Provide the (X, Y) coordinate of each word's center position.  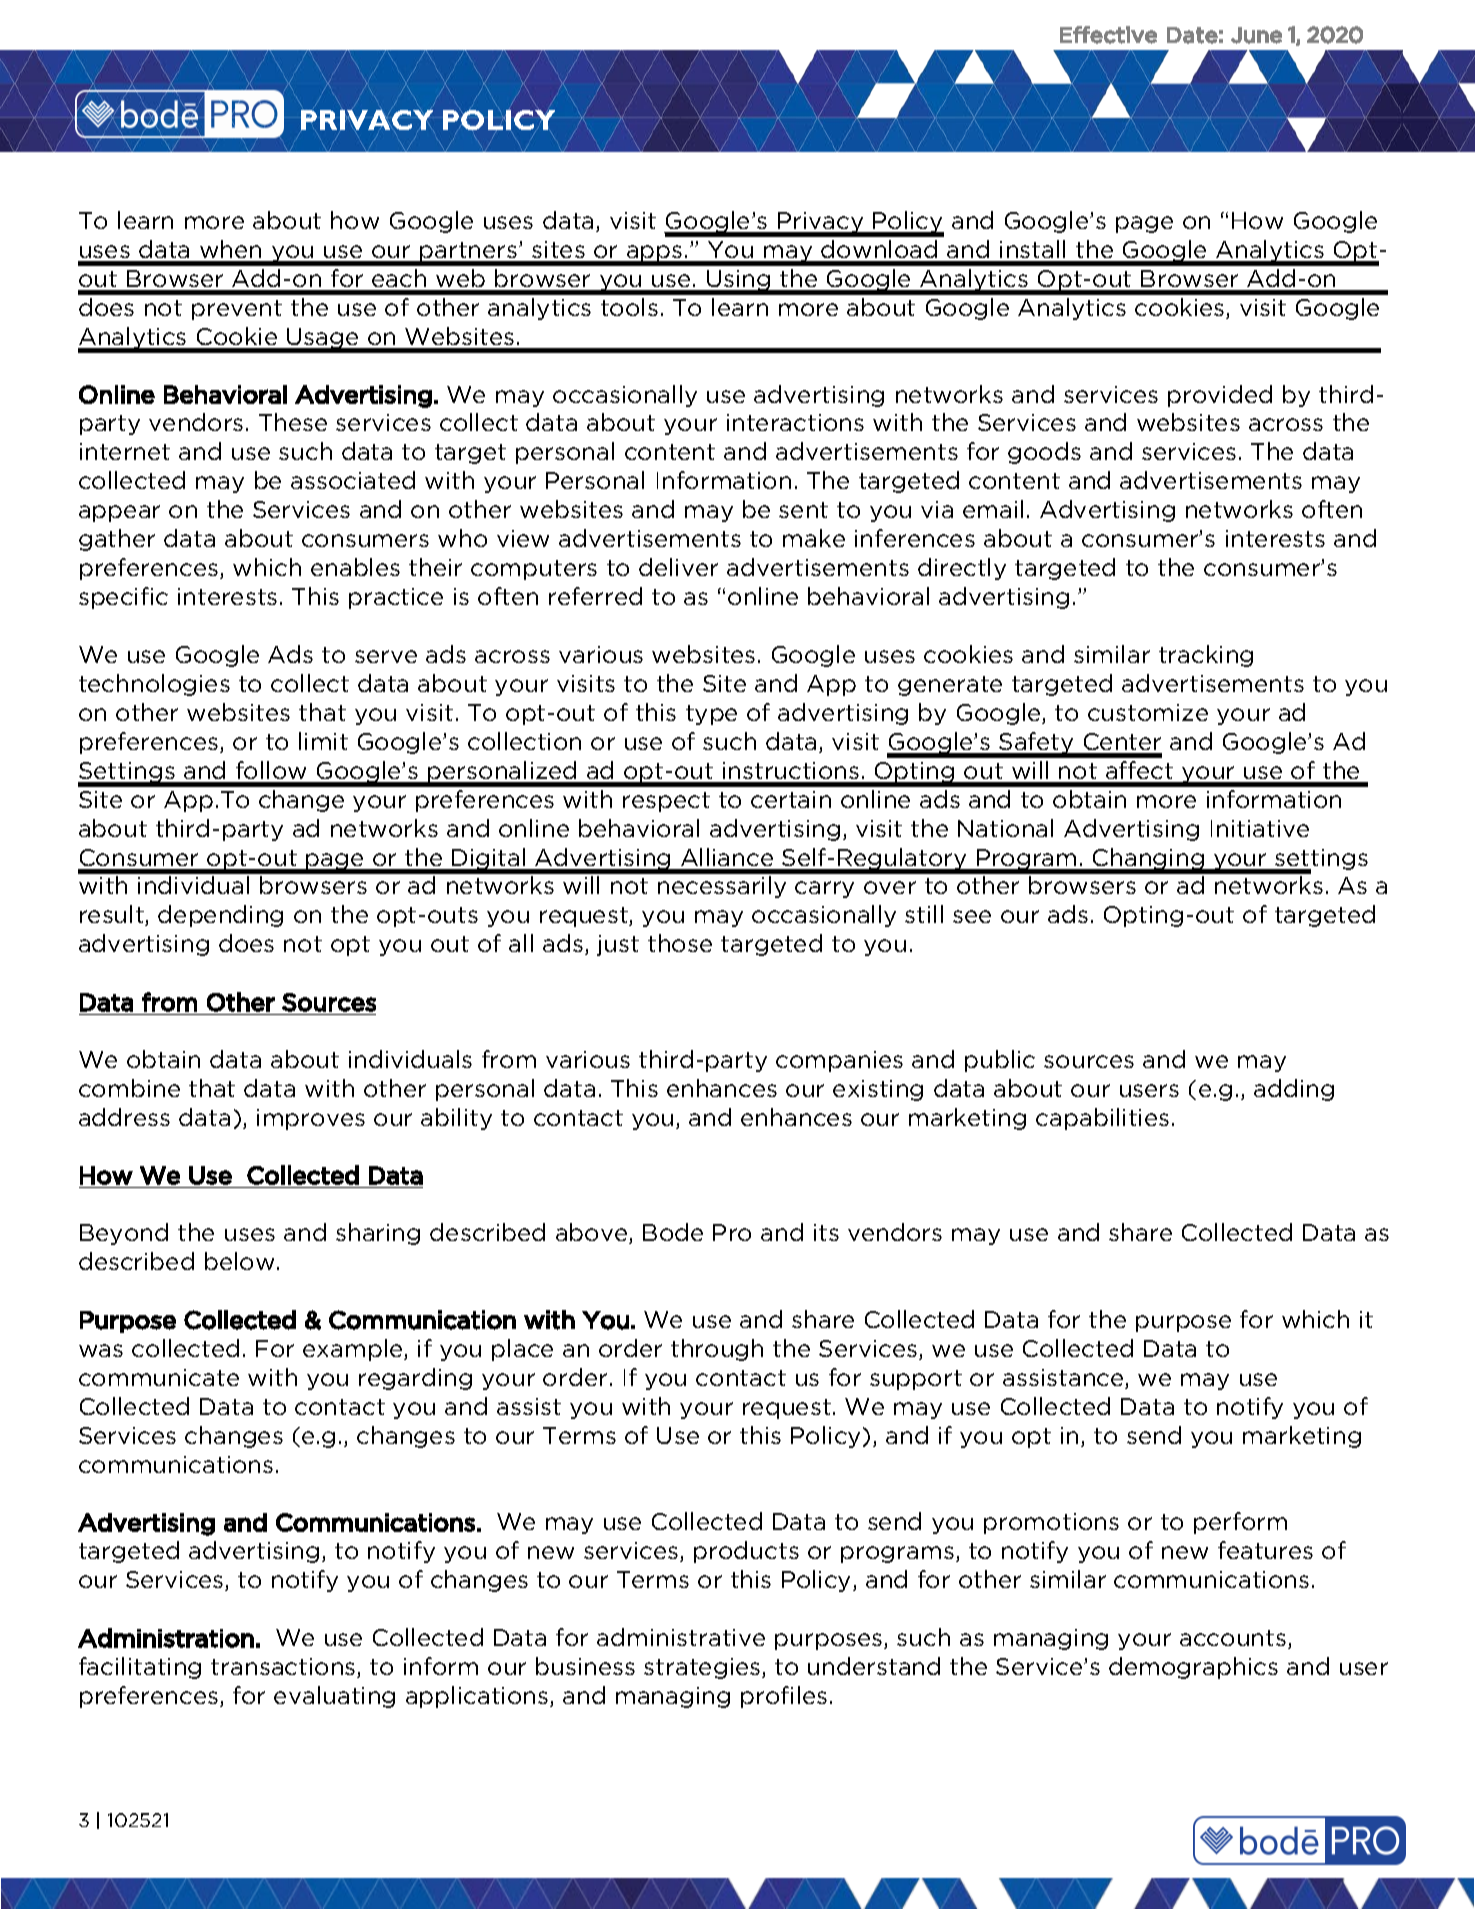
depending (220, 916)
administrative (681, 1637)
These (293, 422)
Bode (673, 1232)
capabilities (1102, 1119)
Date (1192, 35)
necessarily (722, 887)
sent (803, 510)
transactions (284, 1668)
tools (629, 307)
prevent (237, 310)
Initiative (1260, 828)
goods (1044, 453)
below (239, 1261)
